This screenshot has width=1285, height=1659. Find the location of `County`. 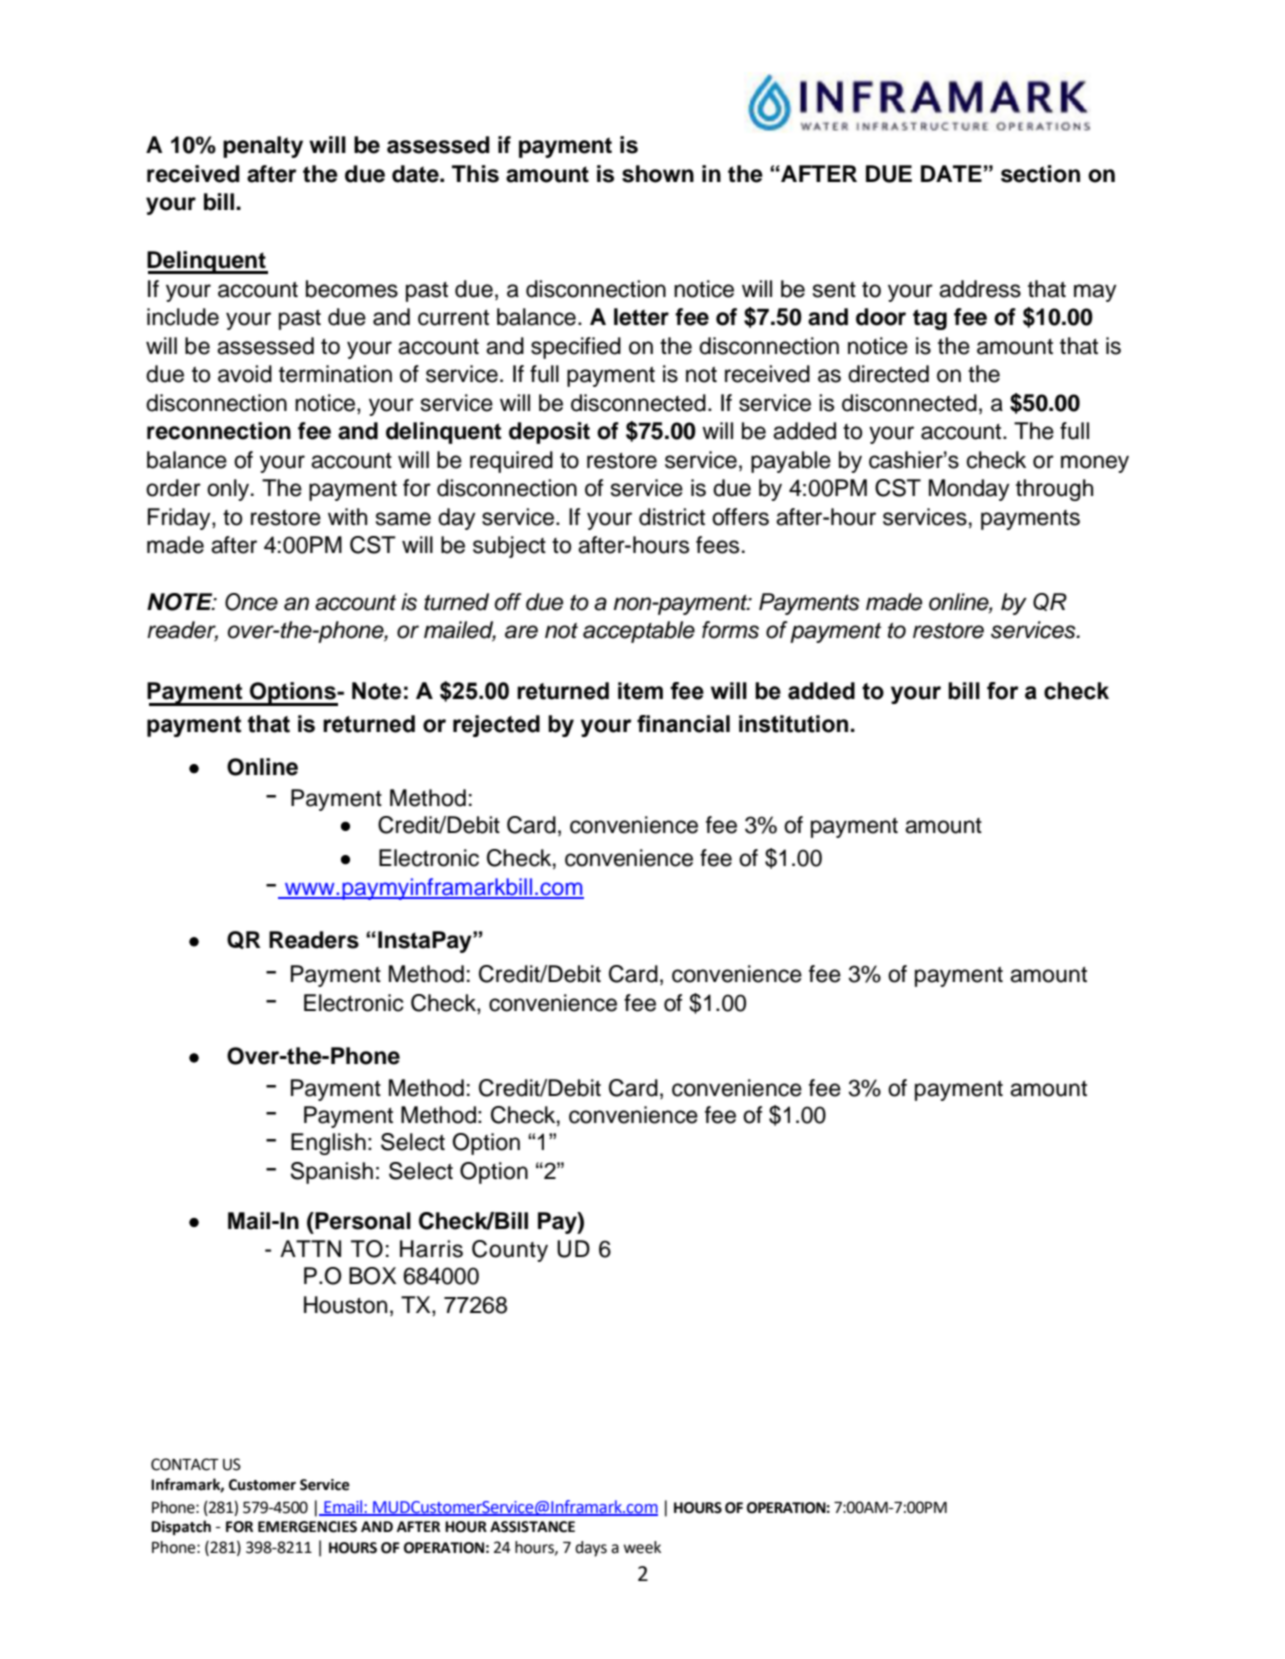

County is located at coordinates (510, 1251).
